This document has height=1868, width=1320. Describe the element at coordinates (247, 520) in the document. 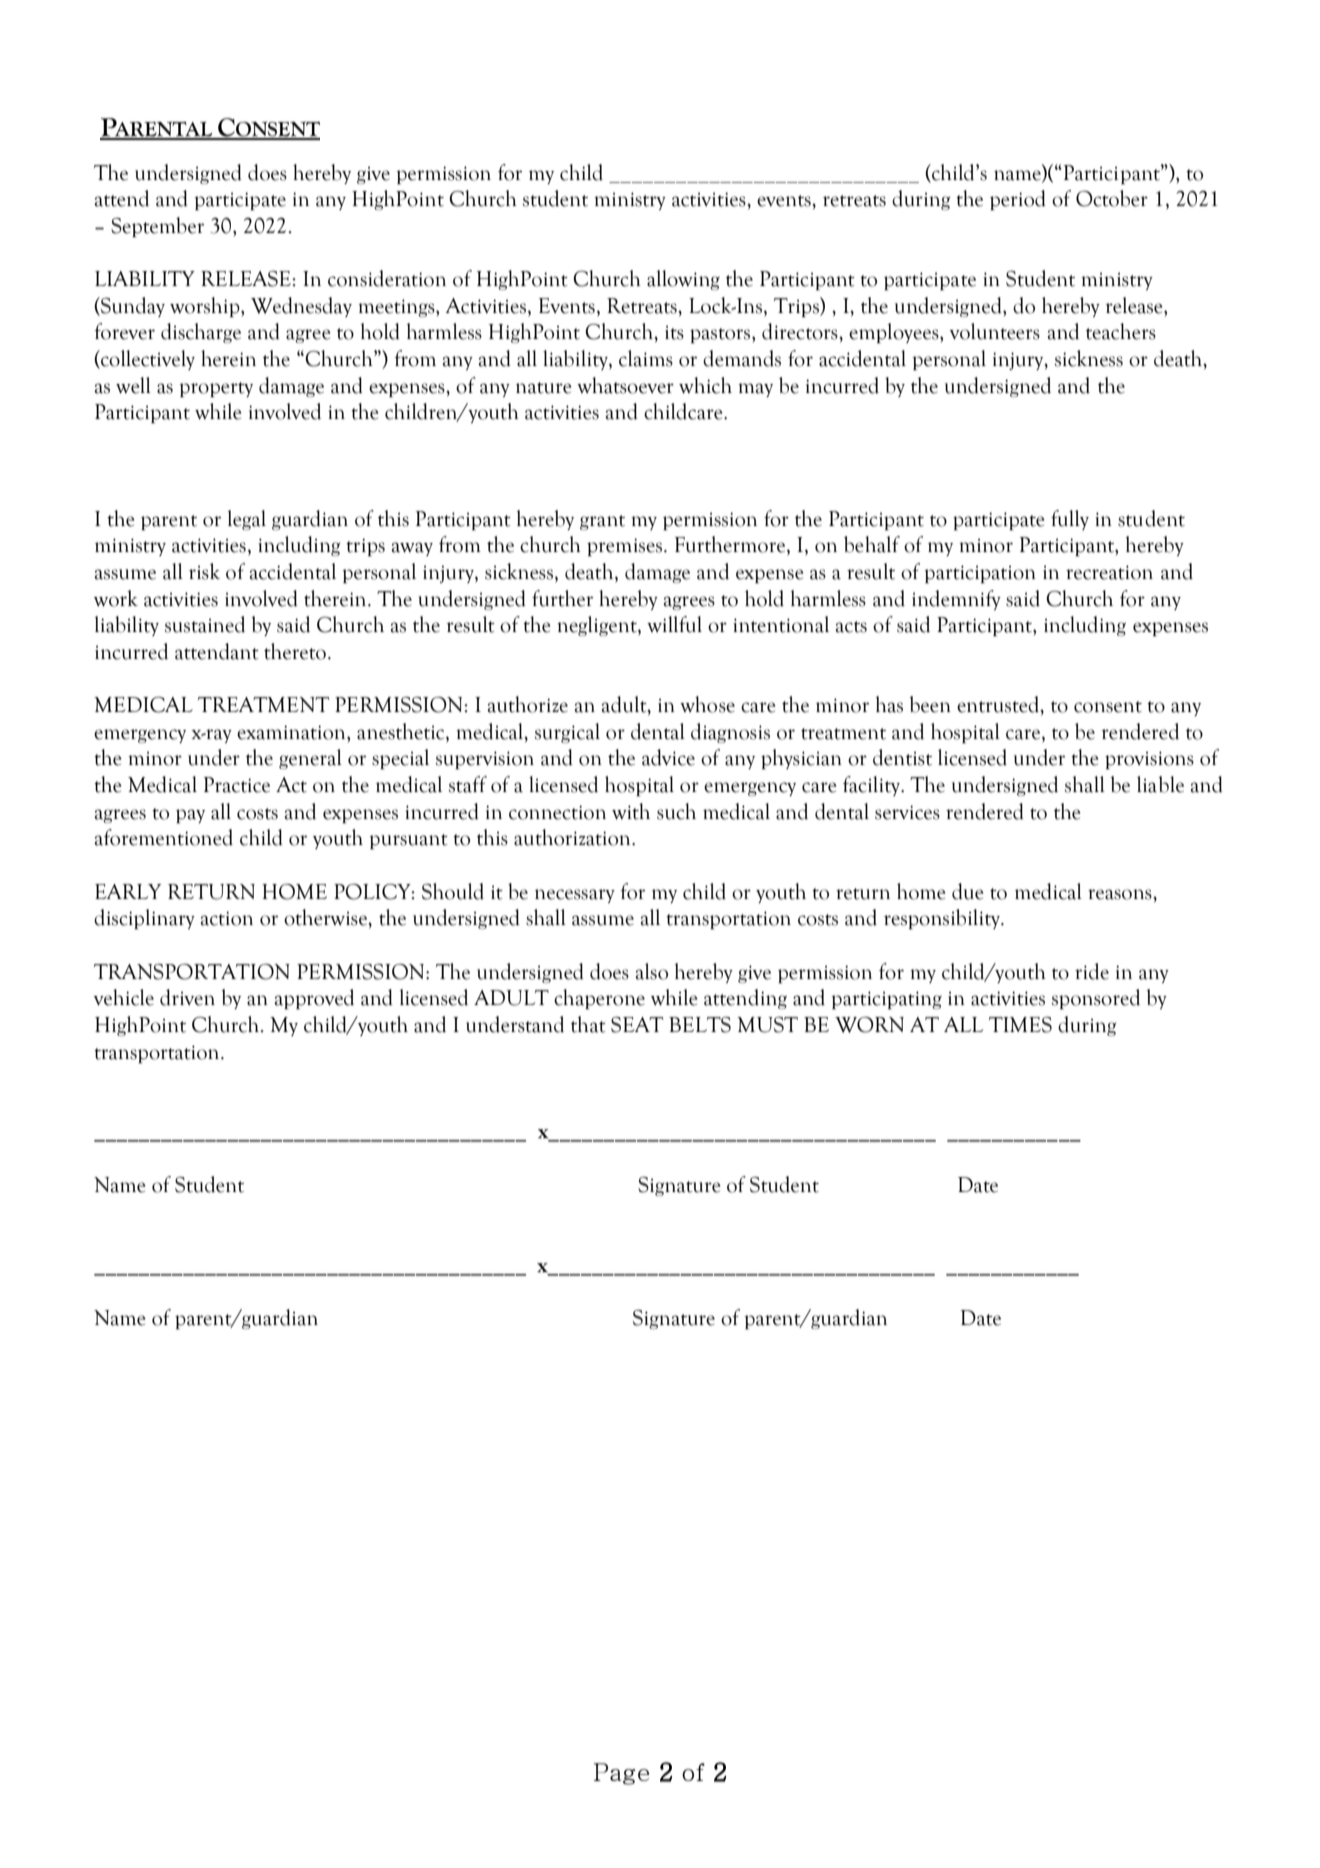

I see `legal` at that location.
